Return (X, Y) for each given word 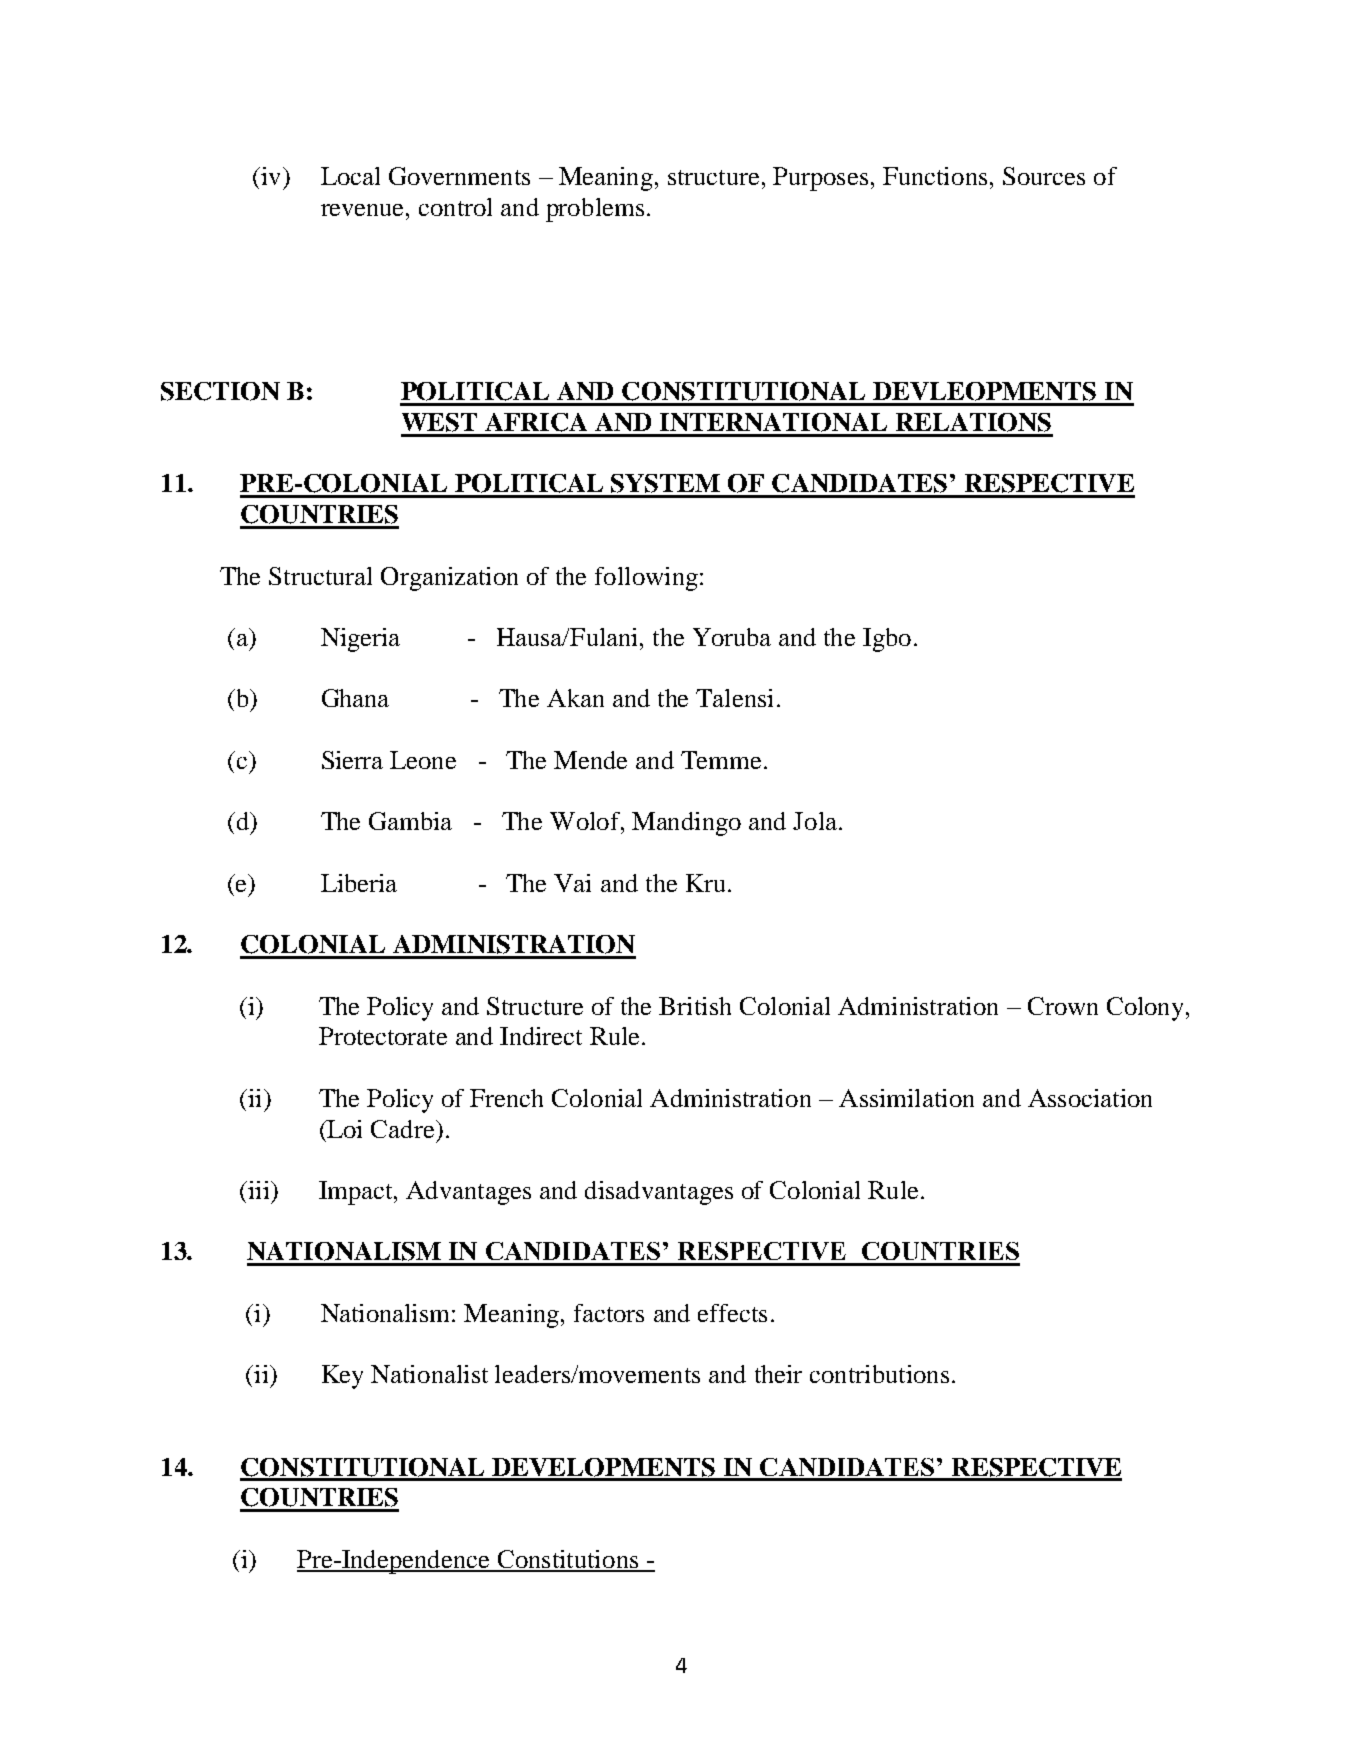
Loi (344, 1129)
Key (342, 1377)
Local (350, 176)
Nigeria (360, 640)
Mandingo (686, 824)
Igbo (887, 640)
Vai (572, 883)
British (695, 1006)
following (646, 579)
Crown (1063, 1006)
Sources (1044, 176)
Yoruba (732, 637)
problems (595, 210)
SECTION (220, 391)
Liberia (359, 883)
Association (1090, 1098)
